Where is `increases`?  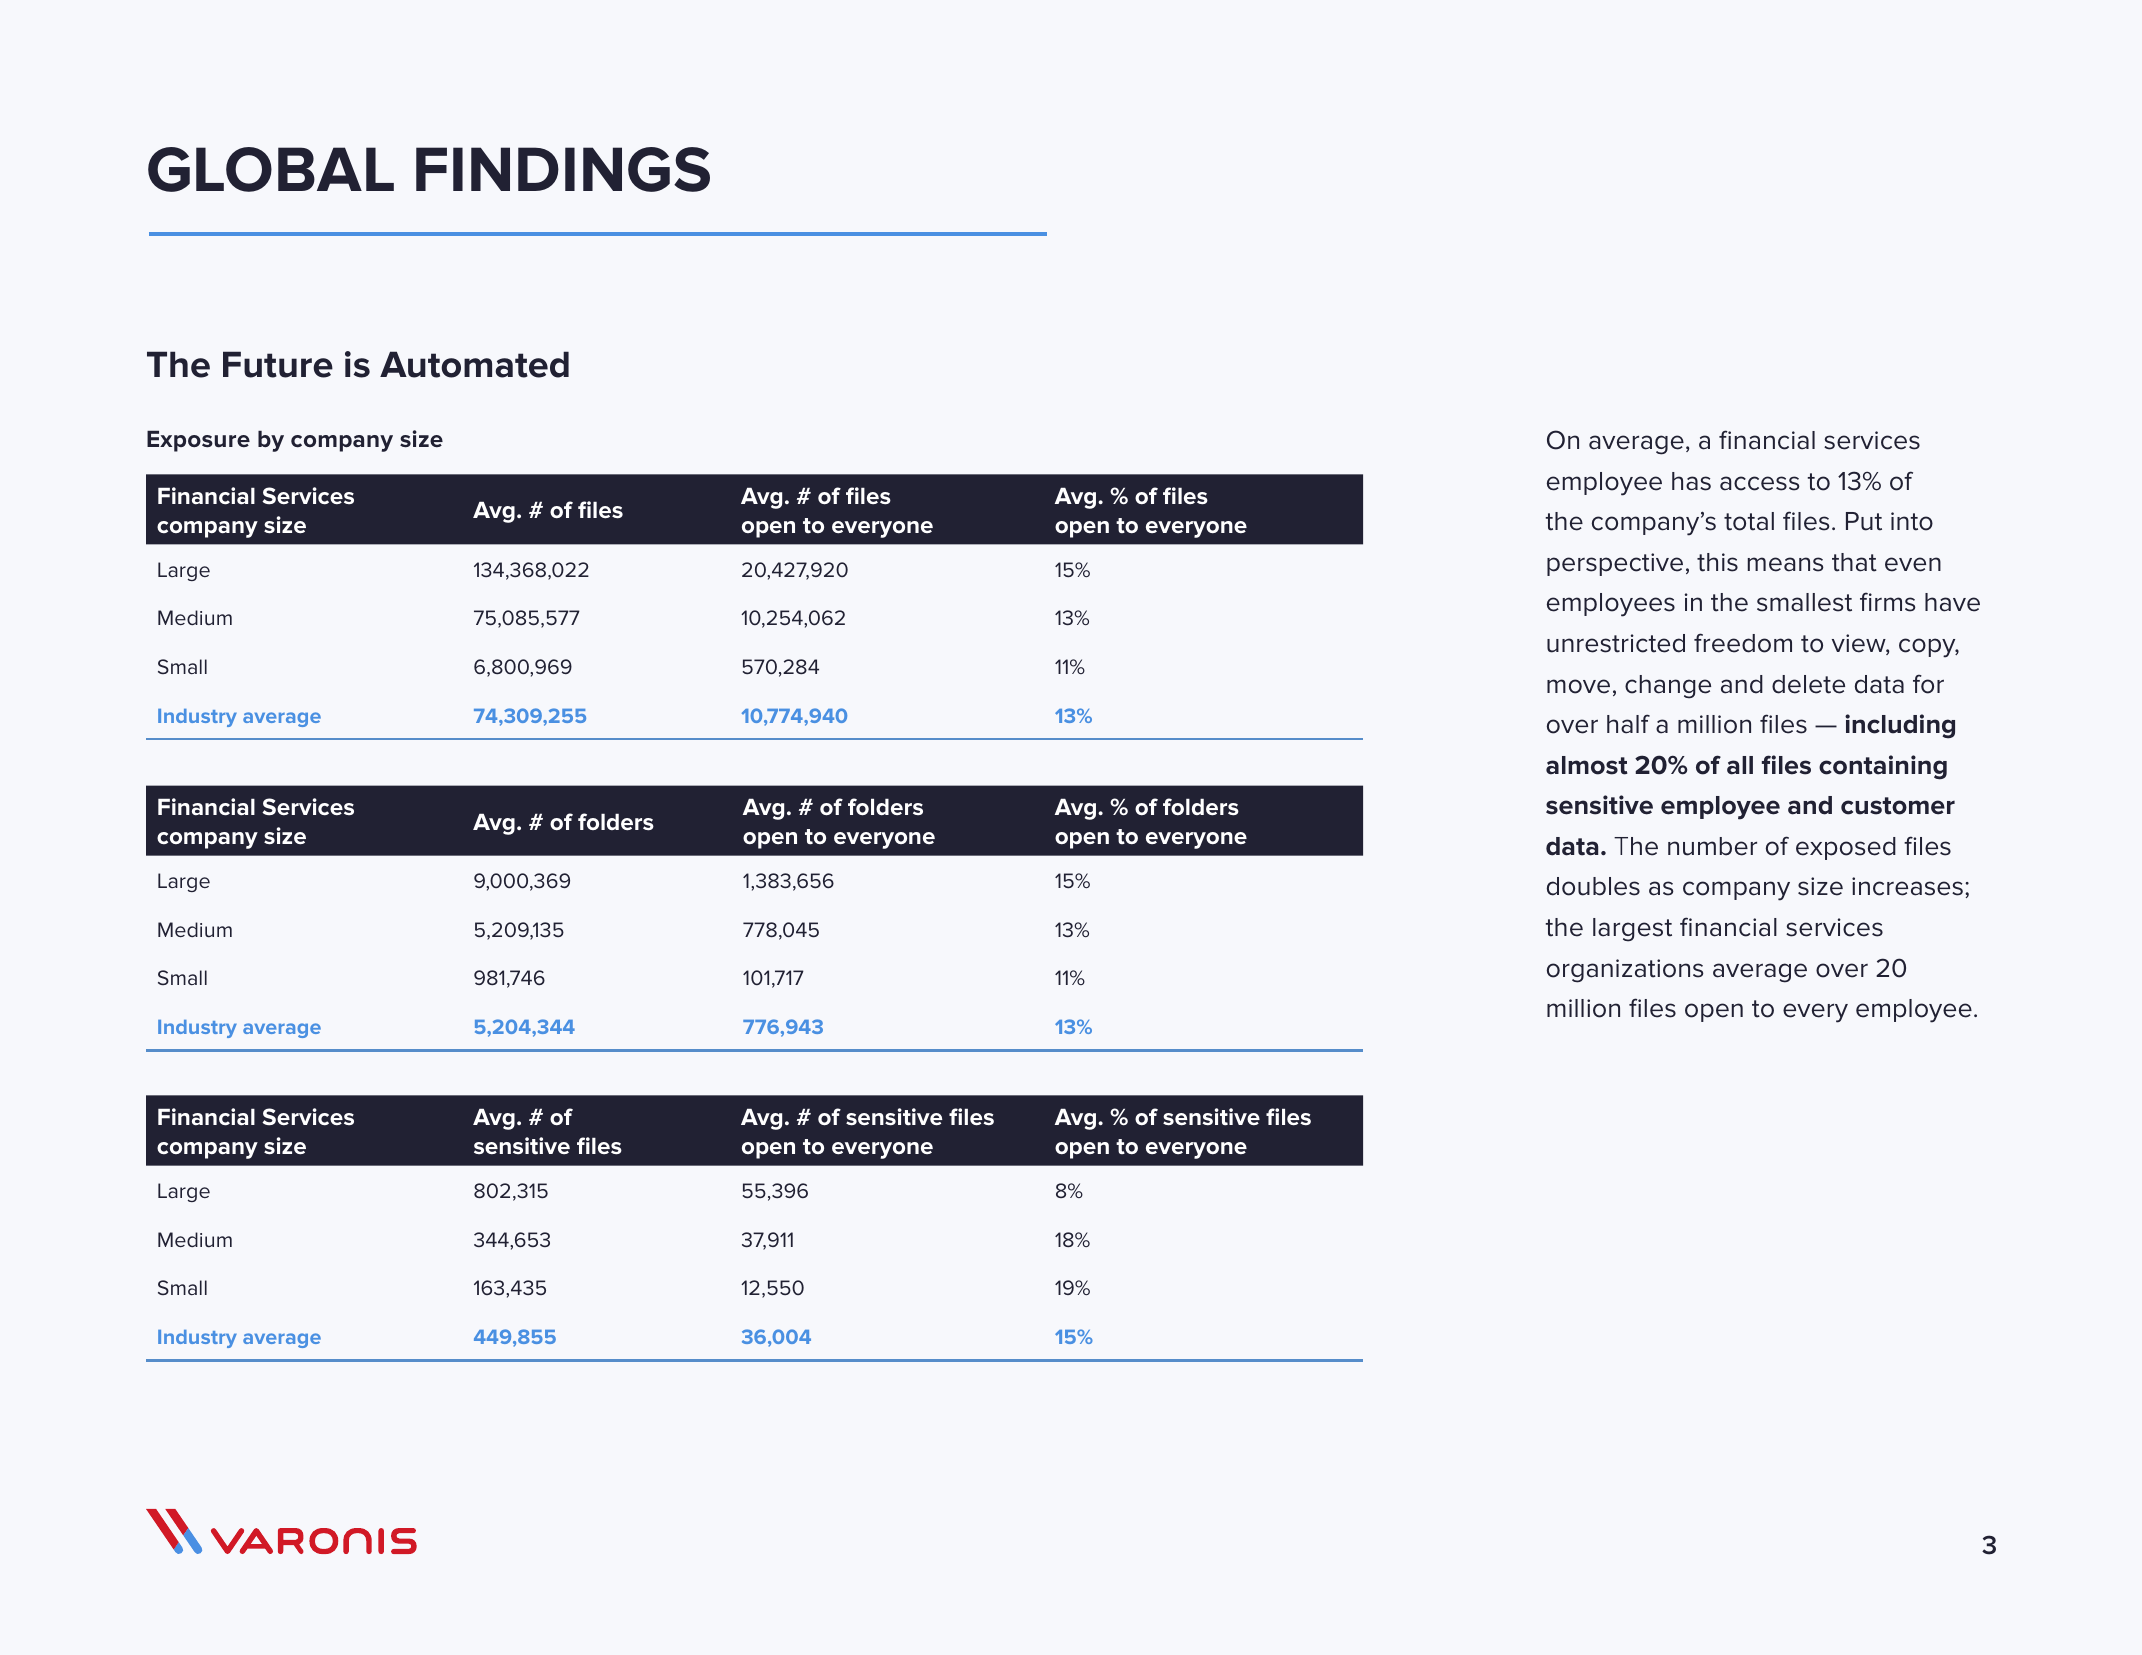
increases is located at coordinates (1907, 886).
